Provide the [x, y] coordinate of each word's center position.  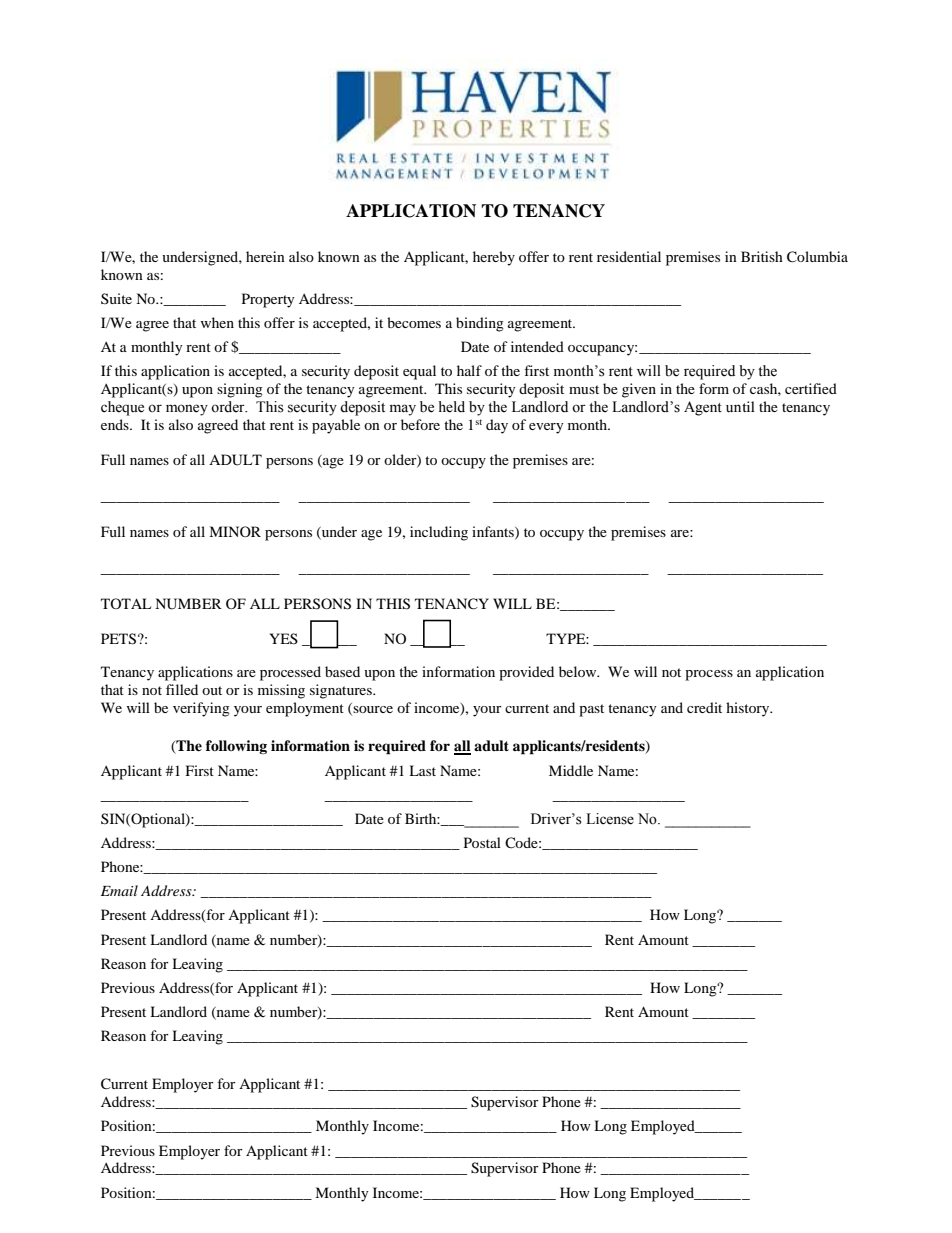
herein [265, 256]
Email [119, 890]
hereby [494, 258]
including [439, 533]
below [579, 671]
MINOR [235, 531]
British [762, 256]
